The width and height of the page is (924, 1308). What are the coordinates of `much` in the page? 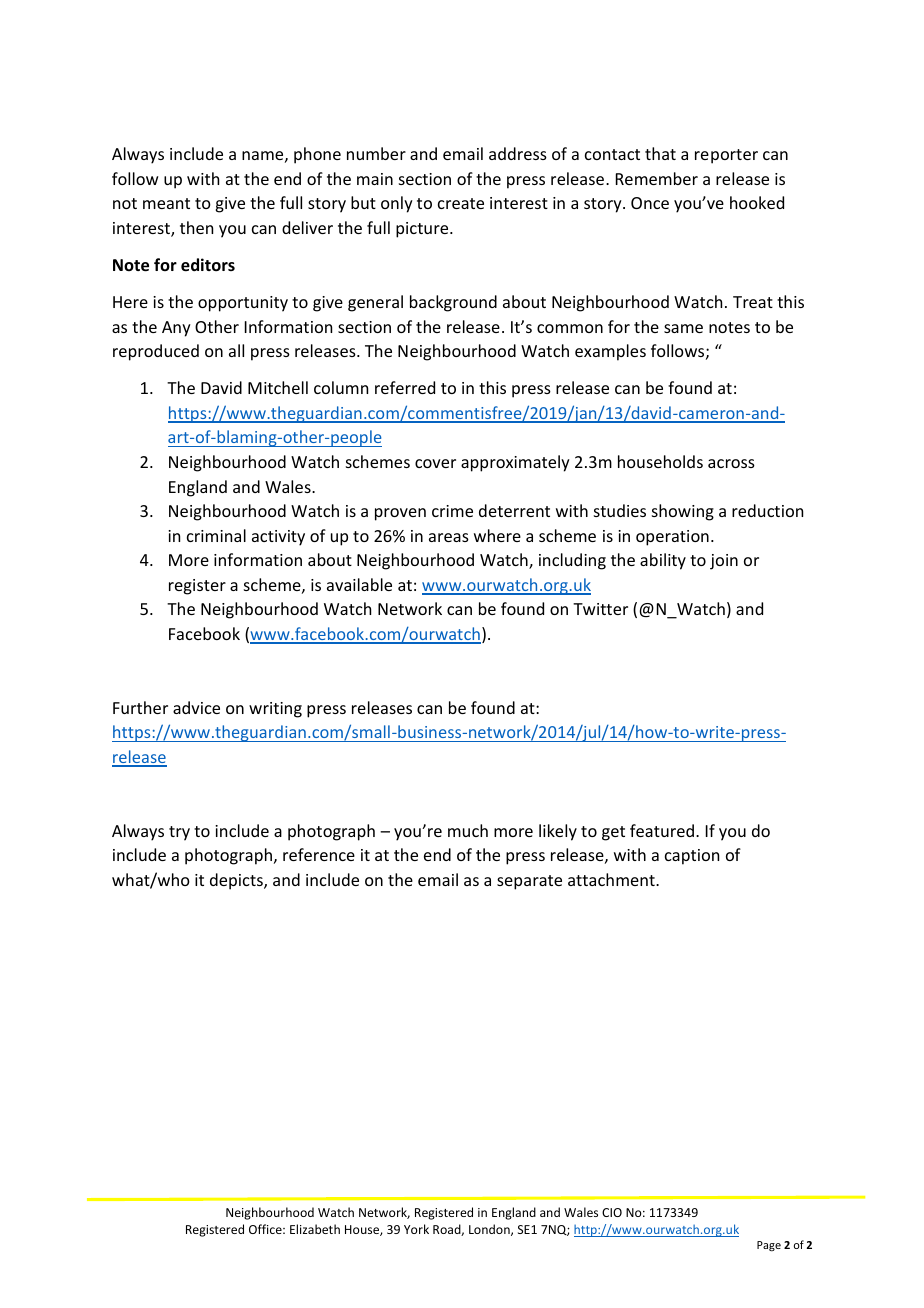 It's located at (468, 830).
